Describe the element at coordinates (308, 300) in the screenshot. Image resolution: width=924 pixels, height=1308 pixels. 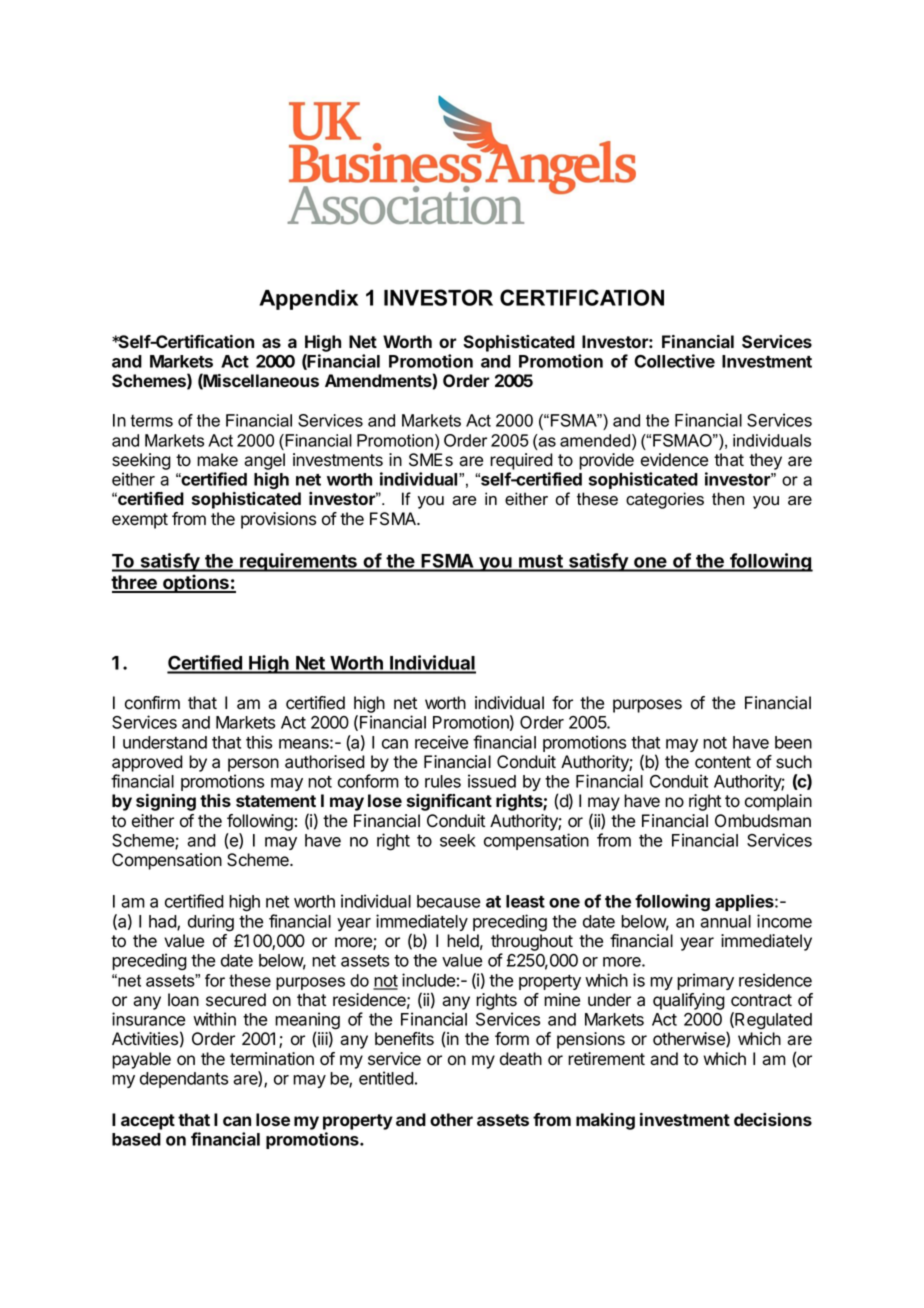
I see `Appendix` at that location.
